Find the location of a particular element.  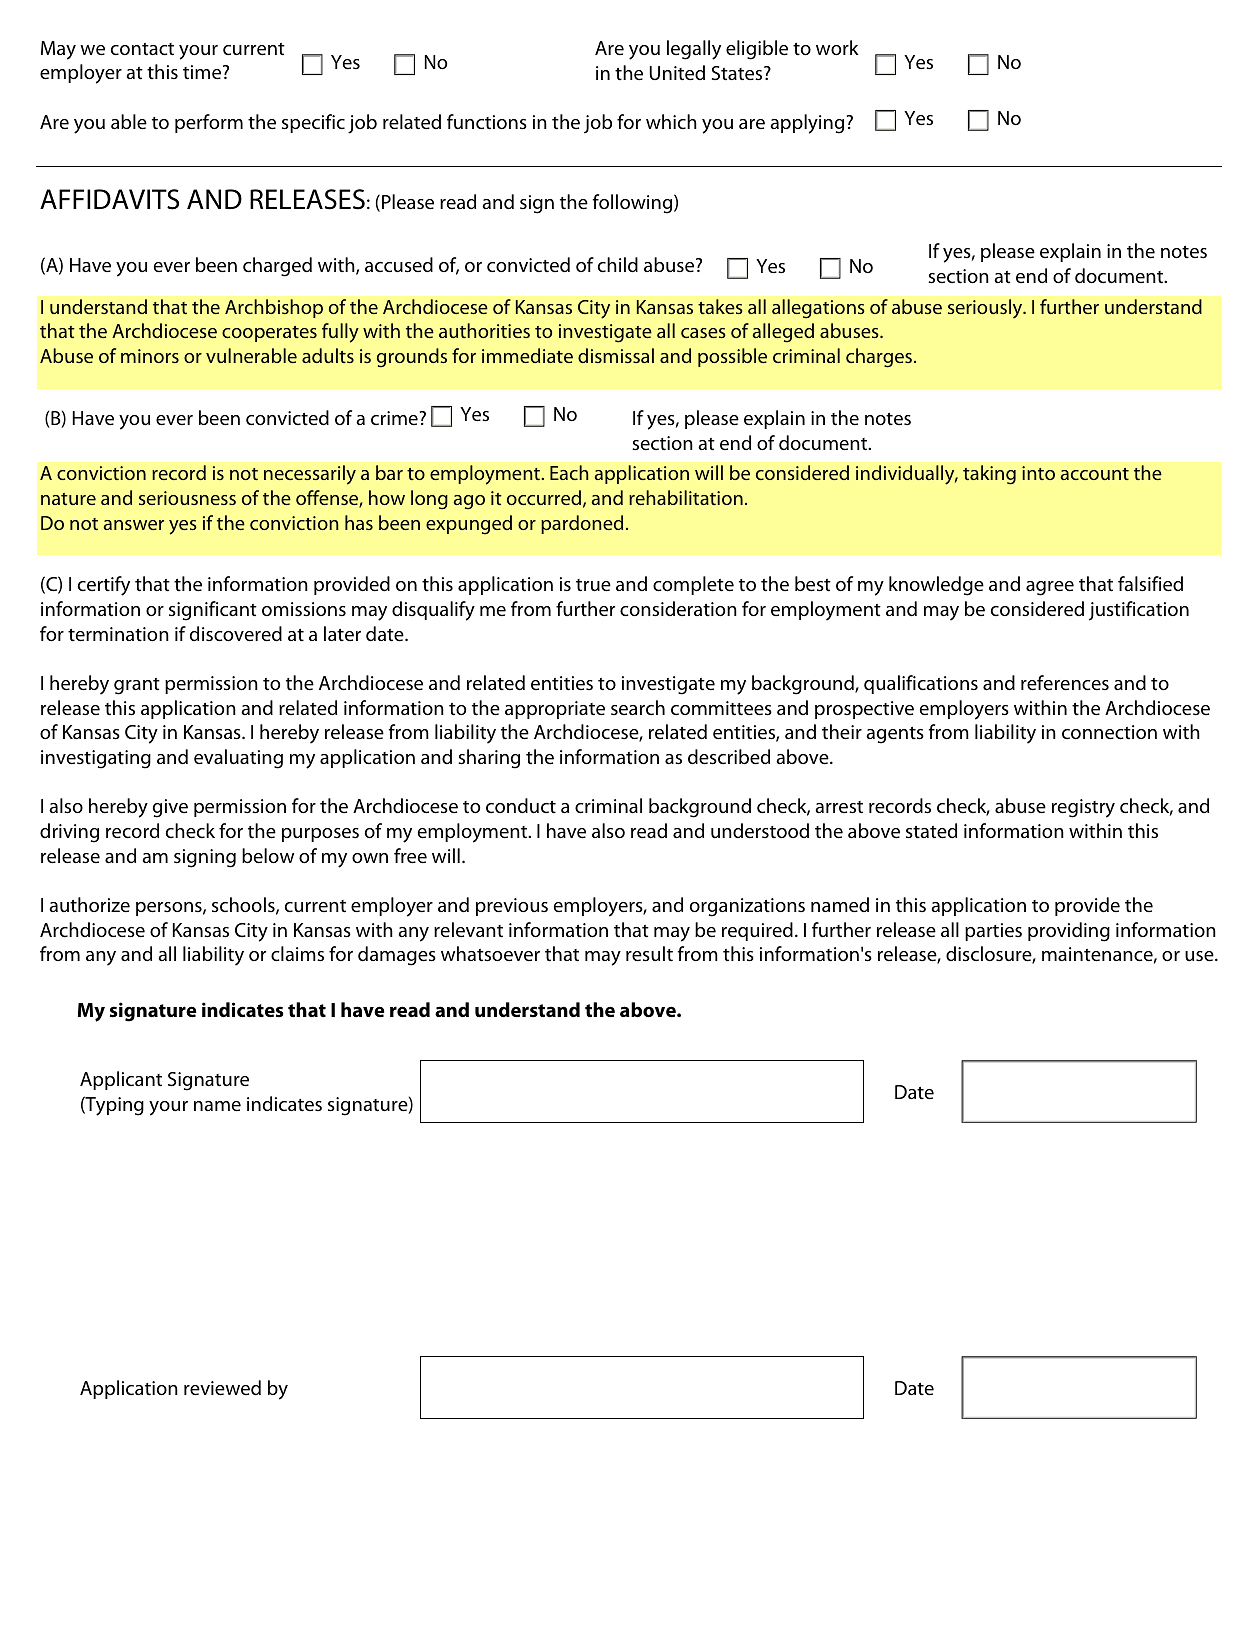

time is located at coordinates (203, 72).
